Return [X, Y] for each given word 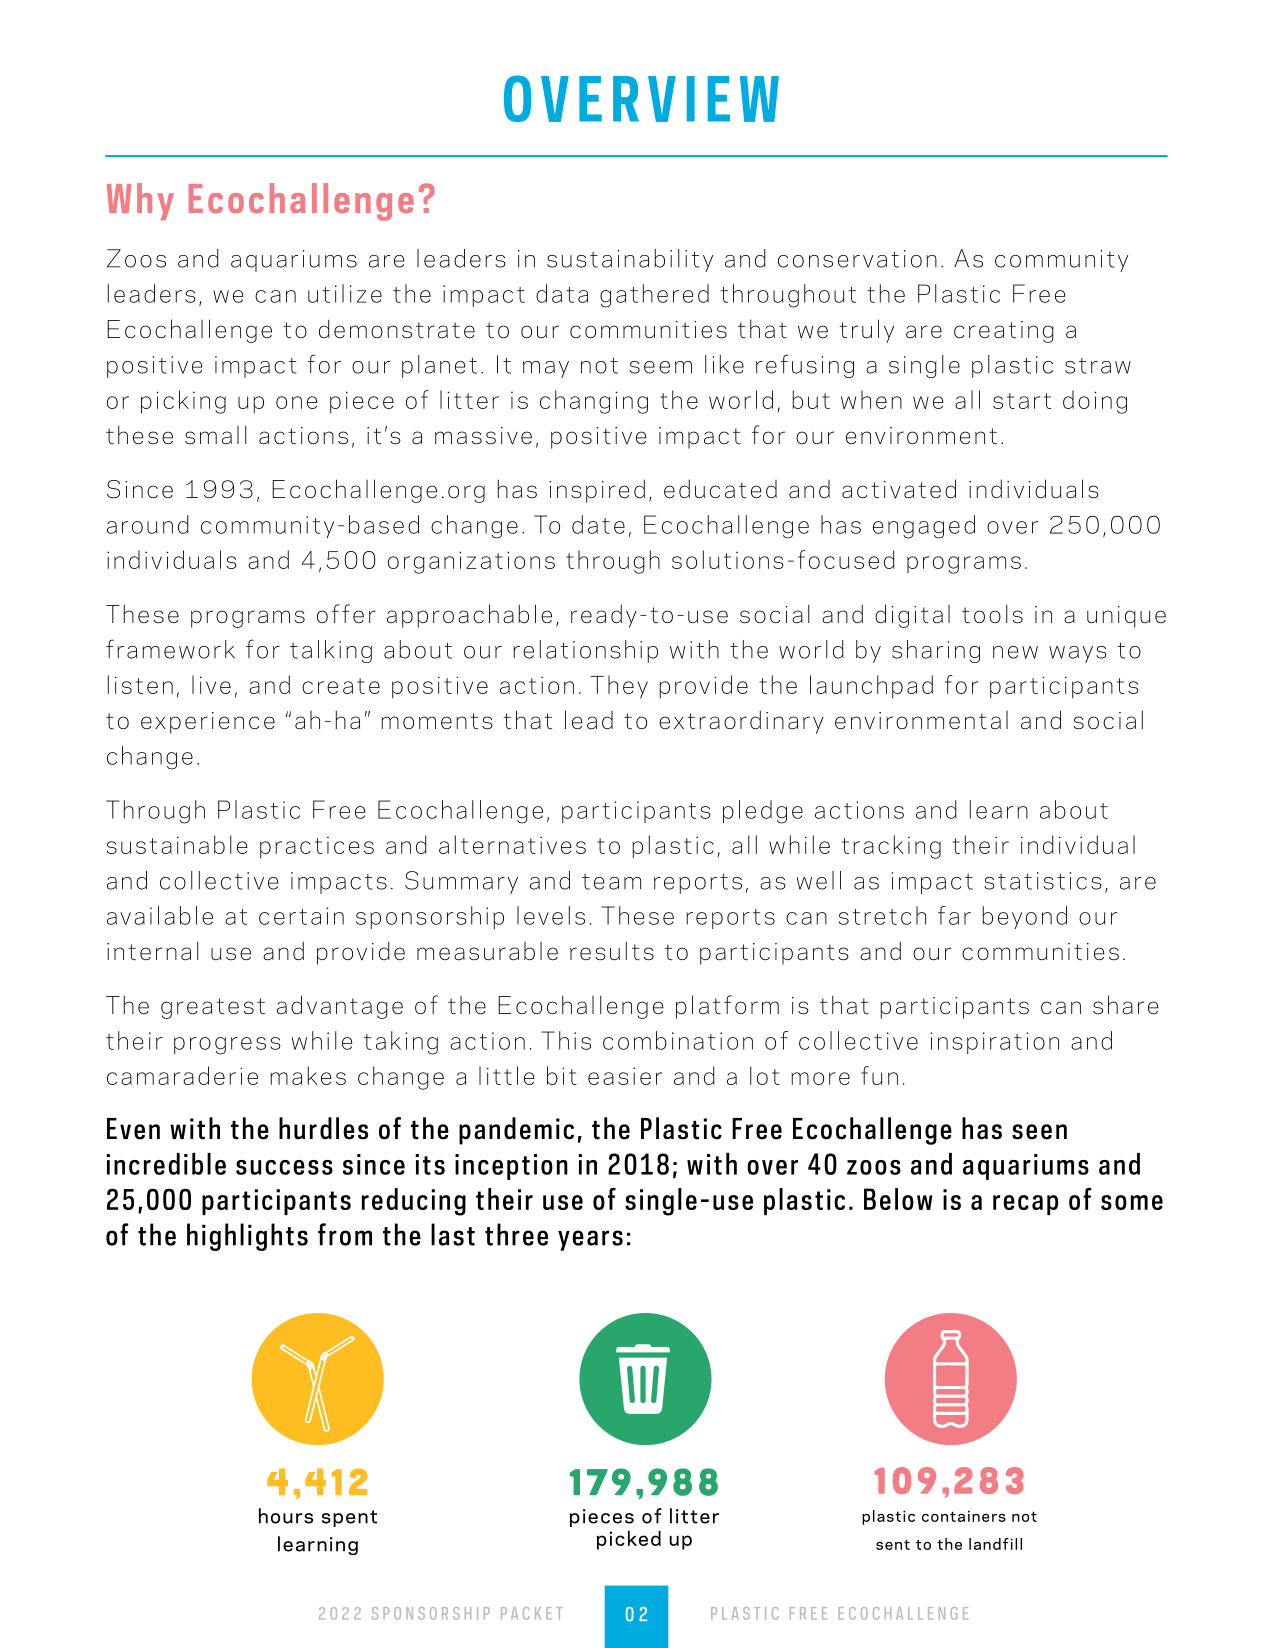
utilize [345, 293]
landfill [995, 1544]
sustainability [630, 260]
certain [301, 916]
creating [1004, 332]
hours [286, 1516]
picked [629, 1540]
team [611, 882]
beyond [1024, 917]
